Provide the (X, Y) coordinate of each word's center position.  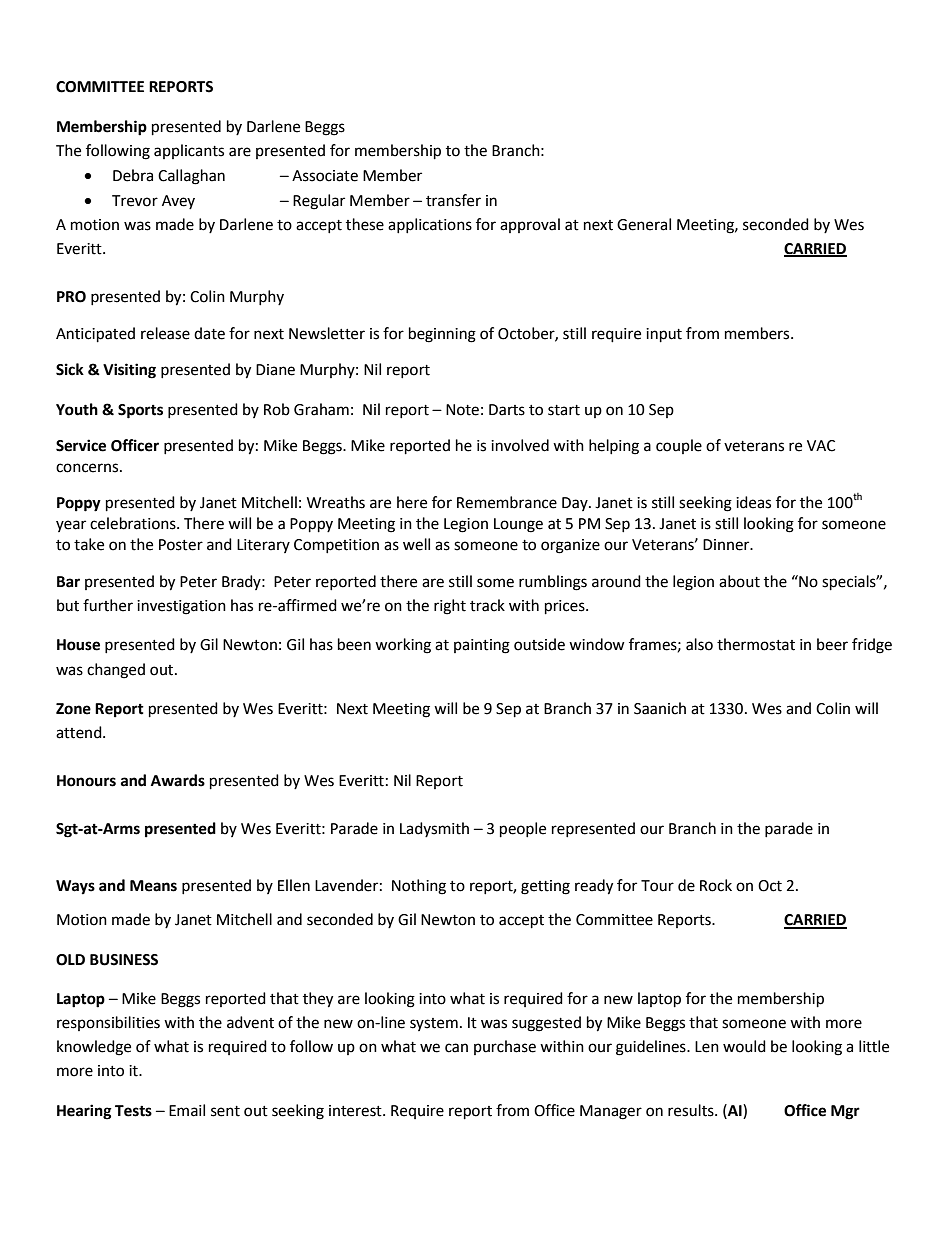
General (644, 224)
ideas (753, 502)
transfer (453, 200)
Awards (178, 780)
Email (187, 1110)
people (523, 830)
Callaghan (191, 177)
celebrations (134, 523)
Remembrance (507, 502)
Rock (716, 885)
